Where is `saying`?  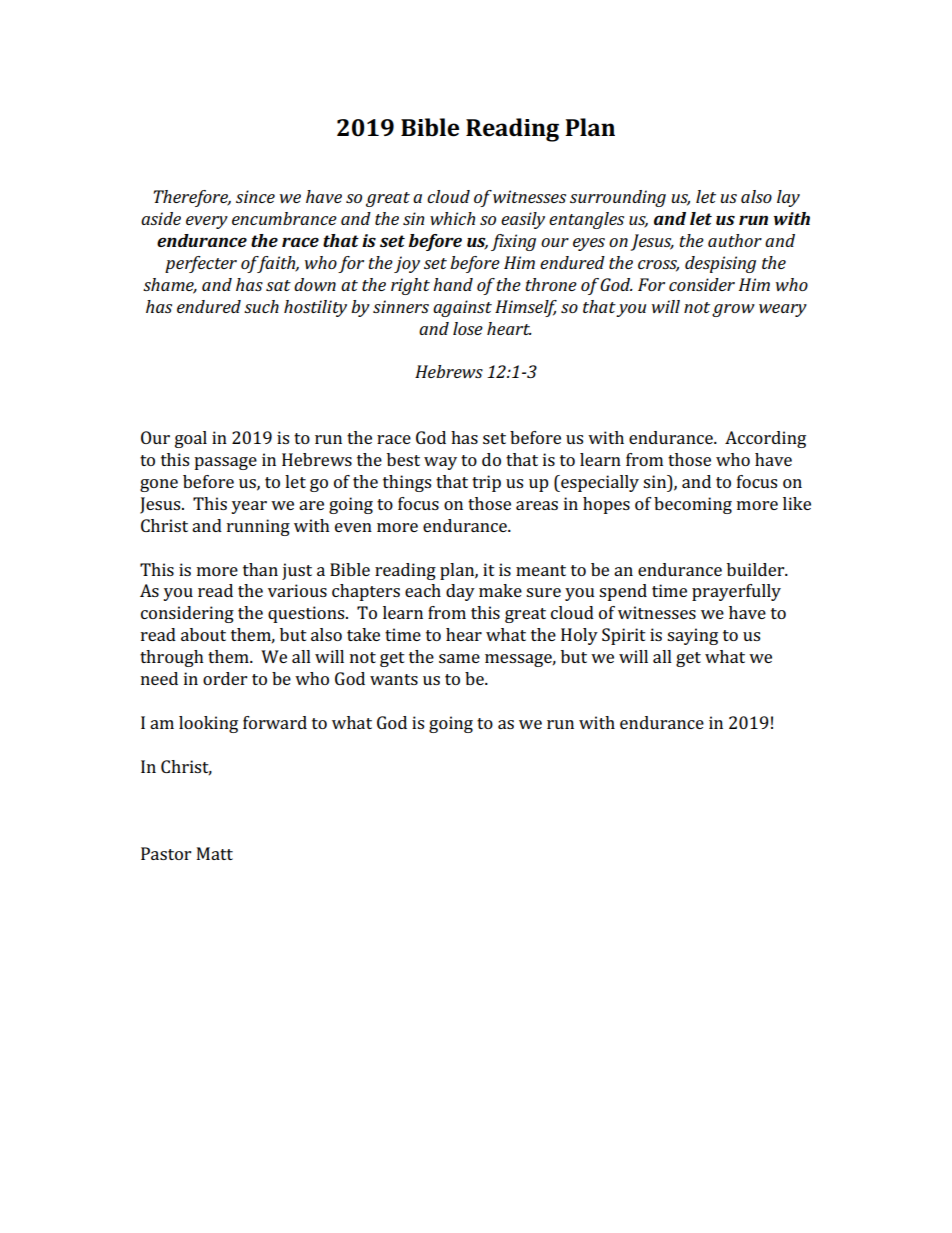 saying is located at coordinates (692, 636).
